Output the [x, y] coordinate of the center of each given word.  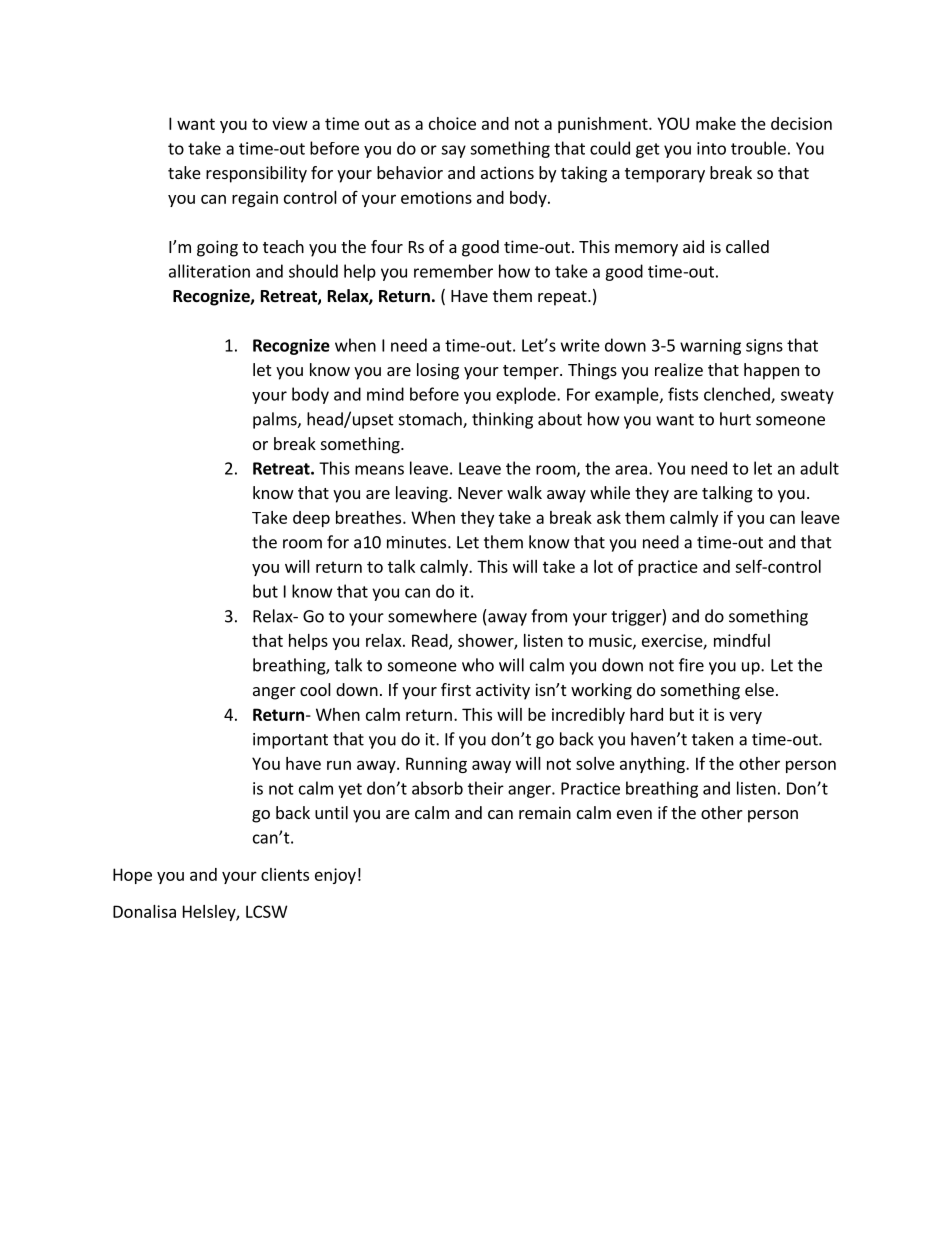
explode [527, 395]
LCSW [267, 911]
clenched [738, 395]
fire [691, 665]
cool [315, 689]
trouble [758, 148]
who [478, 665]
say [453, 151]
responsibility [256, 174]
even [634, 814]
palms [276, 420]
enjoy [335, 876]
